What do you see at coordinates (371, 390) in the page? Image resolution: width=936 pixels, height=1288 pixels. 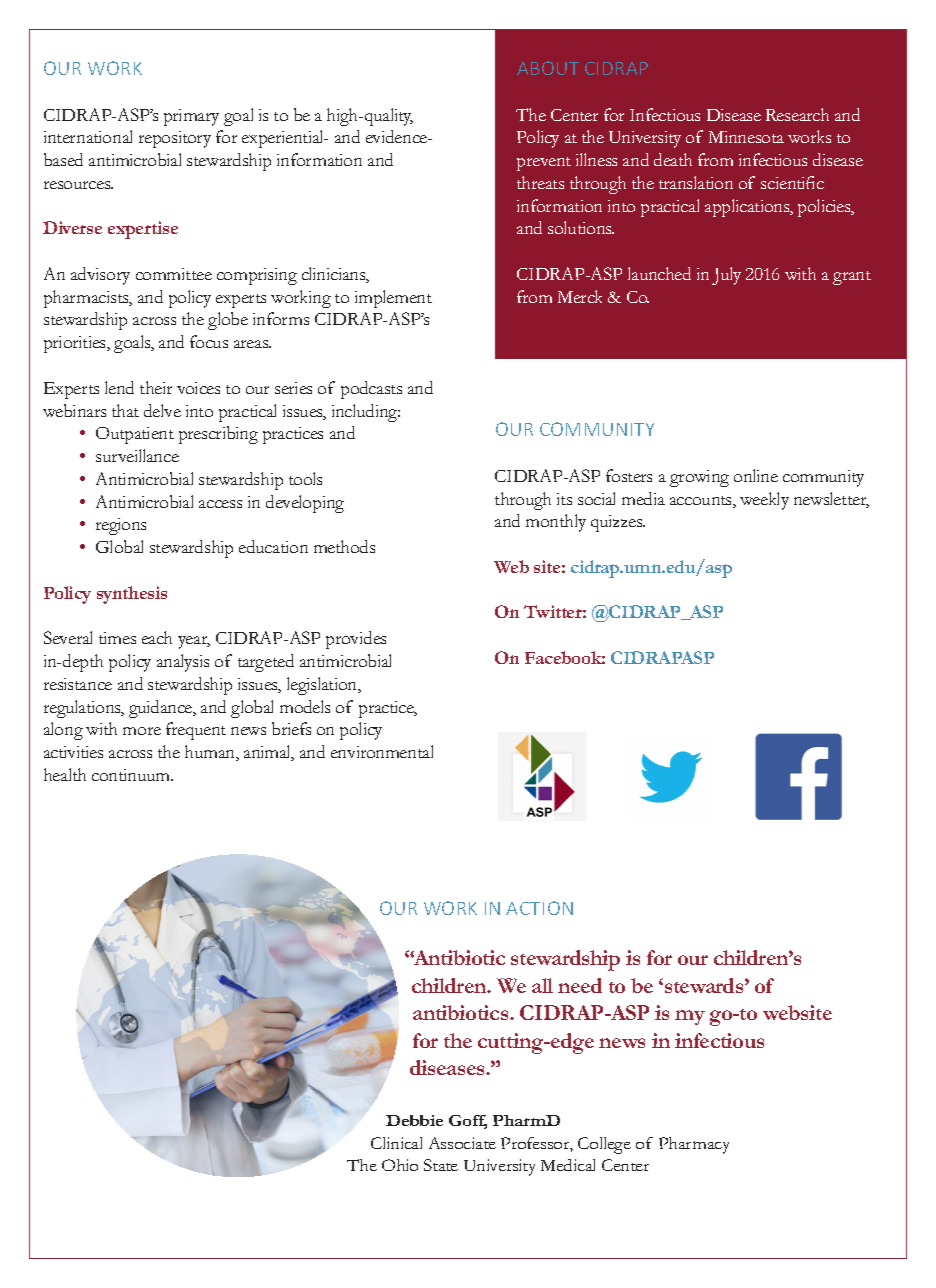 I see `podcasts` at bounding box center [371, 390].
